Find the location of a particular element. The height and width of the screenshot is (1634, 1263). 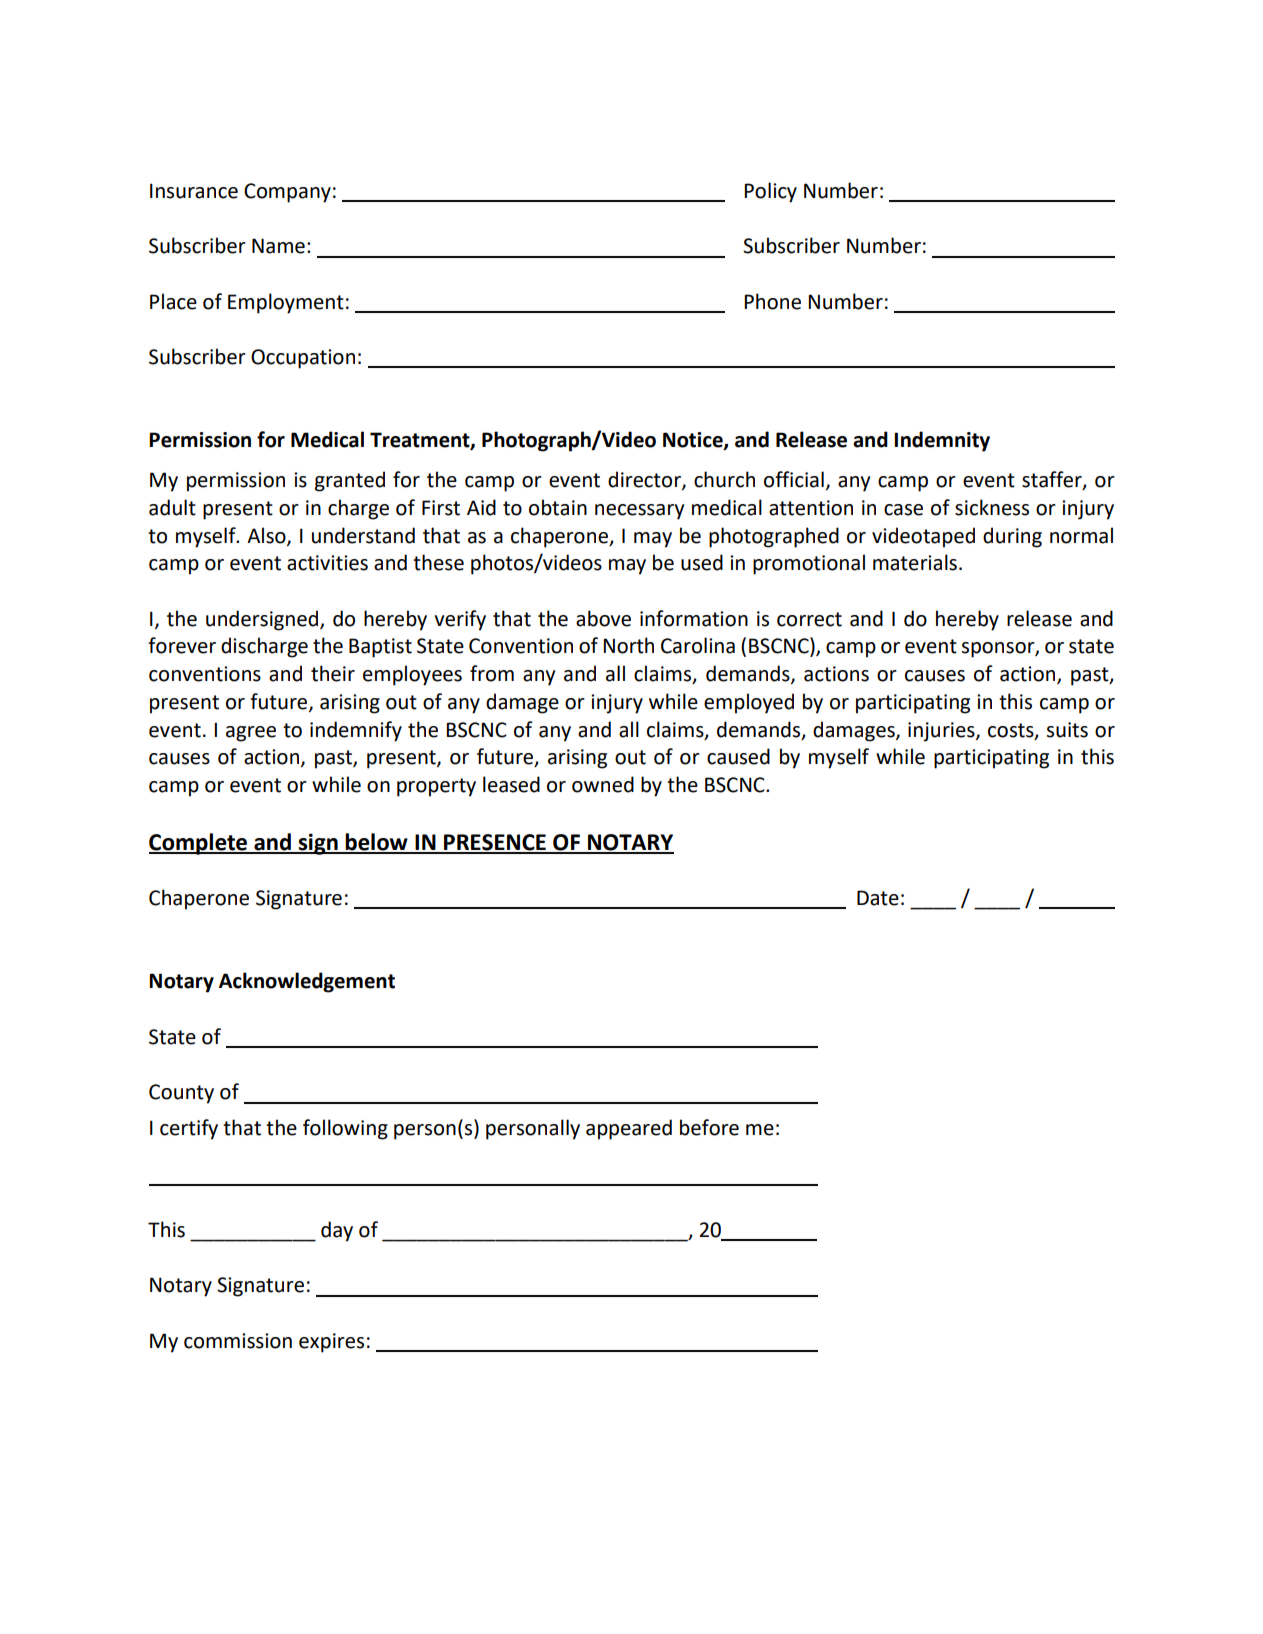

Phone is located at coordinates (772, 301).
